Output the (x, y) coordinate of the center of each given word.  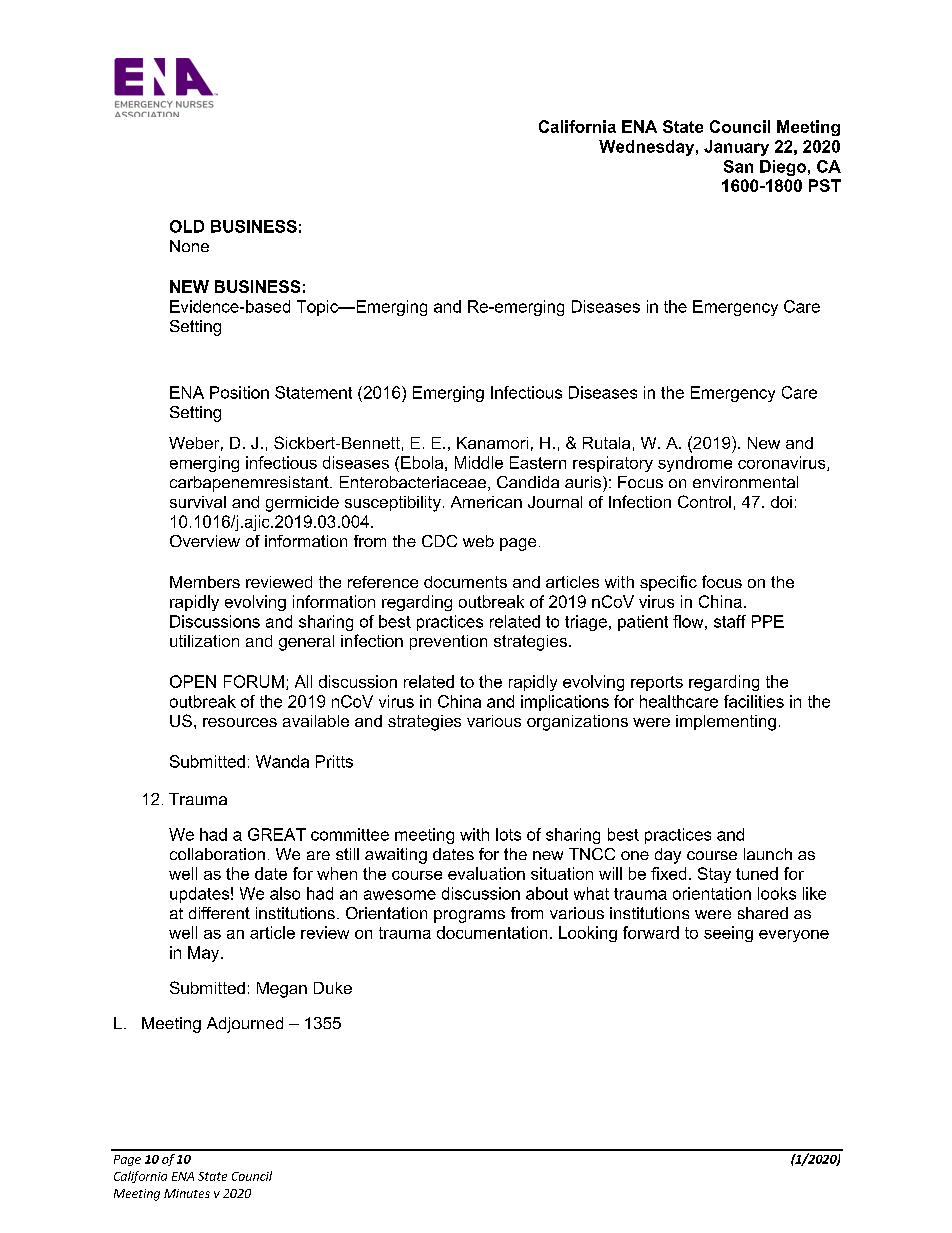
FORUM (254, 681)
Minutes (187, 1193)
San (738, 166)
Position (239, 392)
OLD (187, 226)
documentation (492, 932)
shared (763, 913)
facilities (754, 701)
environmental (745, 482)
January (736, 148)
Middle (479, 462)
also (285, 893)
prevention (448, 642)
